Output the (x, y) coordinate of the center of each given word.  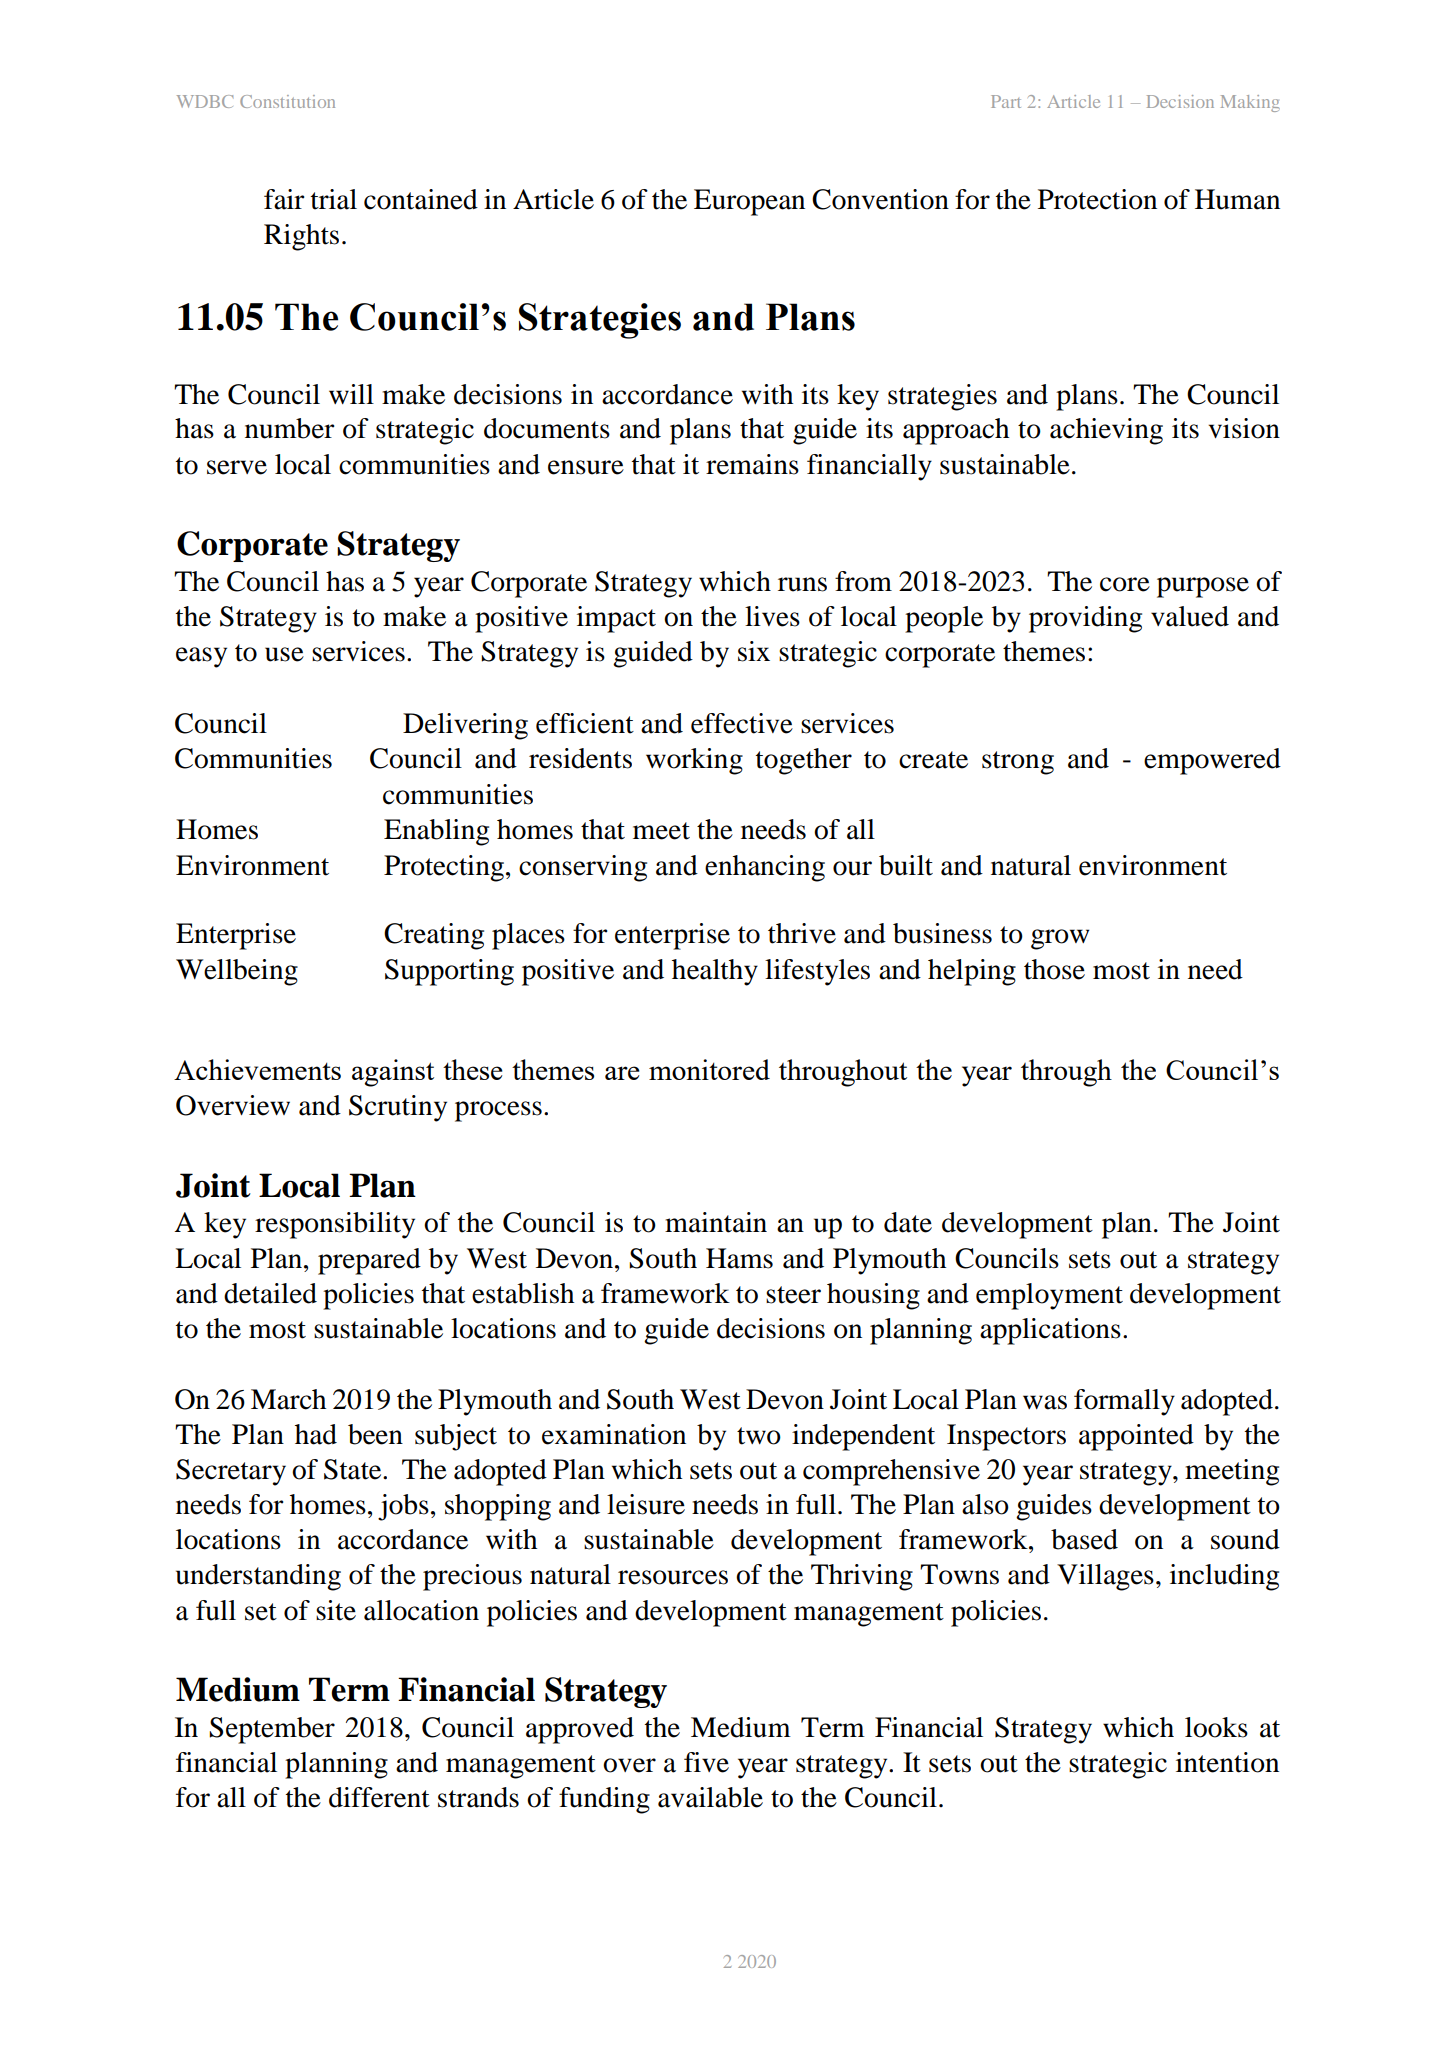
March (288, 1399)
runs (802, 584)
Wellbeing (237, 972)
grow (1060, 939)
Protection (1097, 199)
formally (1124, 1402)
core (1125, 584)
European (749, 202)
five (706, 1762)
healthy (715, 972)
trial (334, 199)
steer (793, 1295)
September (272, 1730)
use (284, 654)
